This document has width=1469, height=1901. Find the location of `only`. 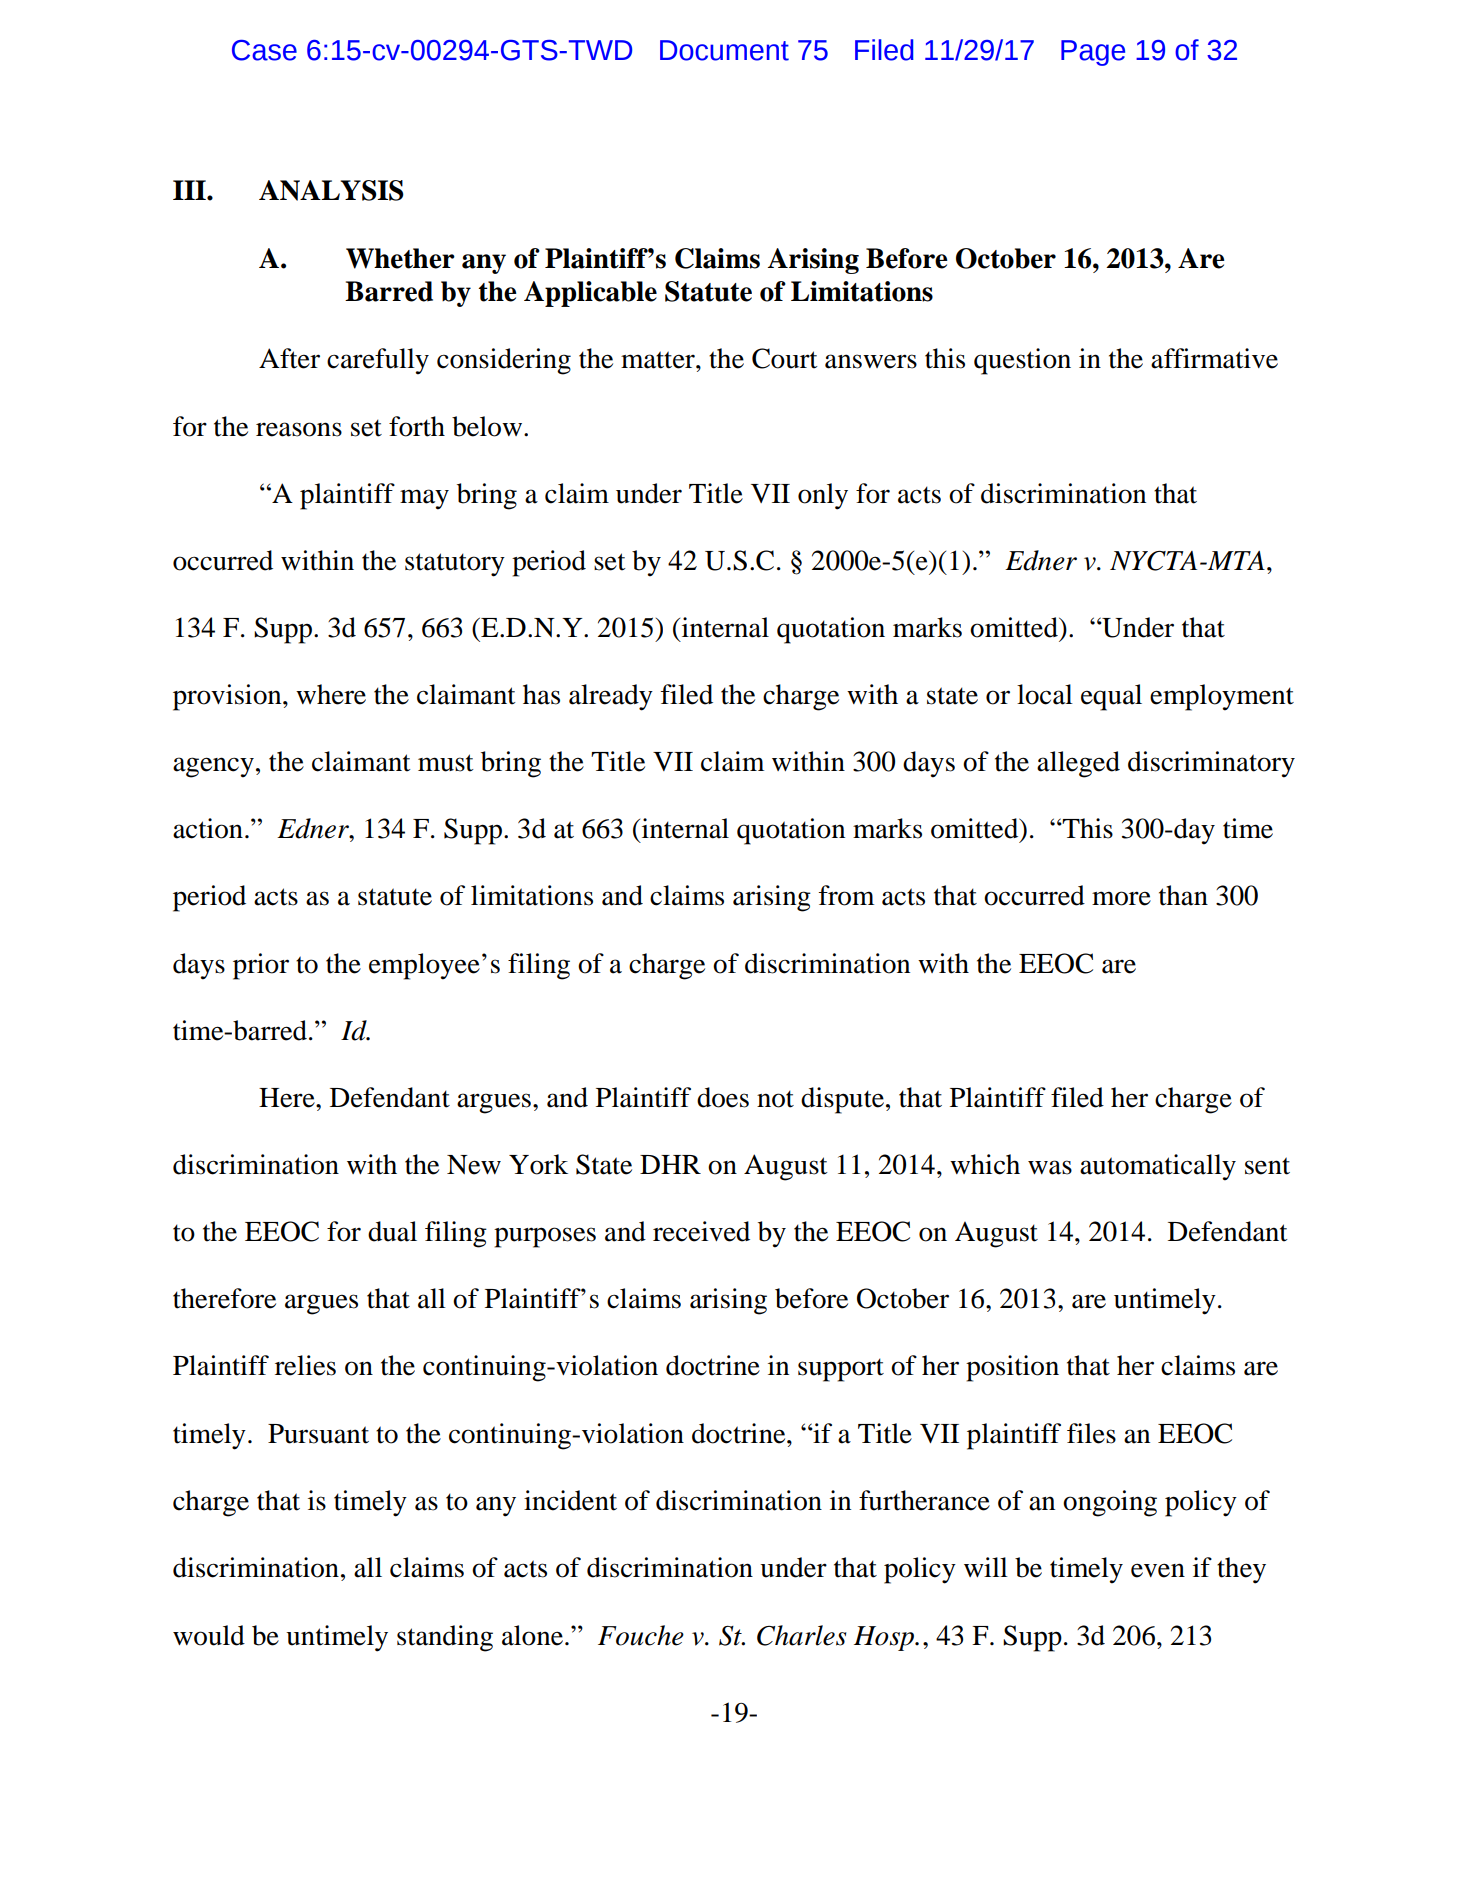

only is located at coordinates (823, 496).
